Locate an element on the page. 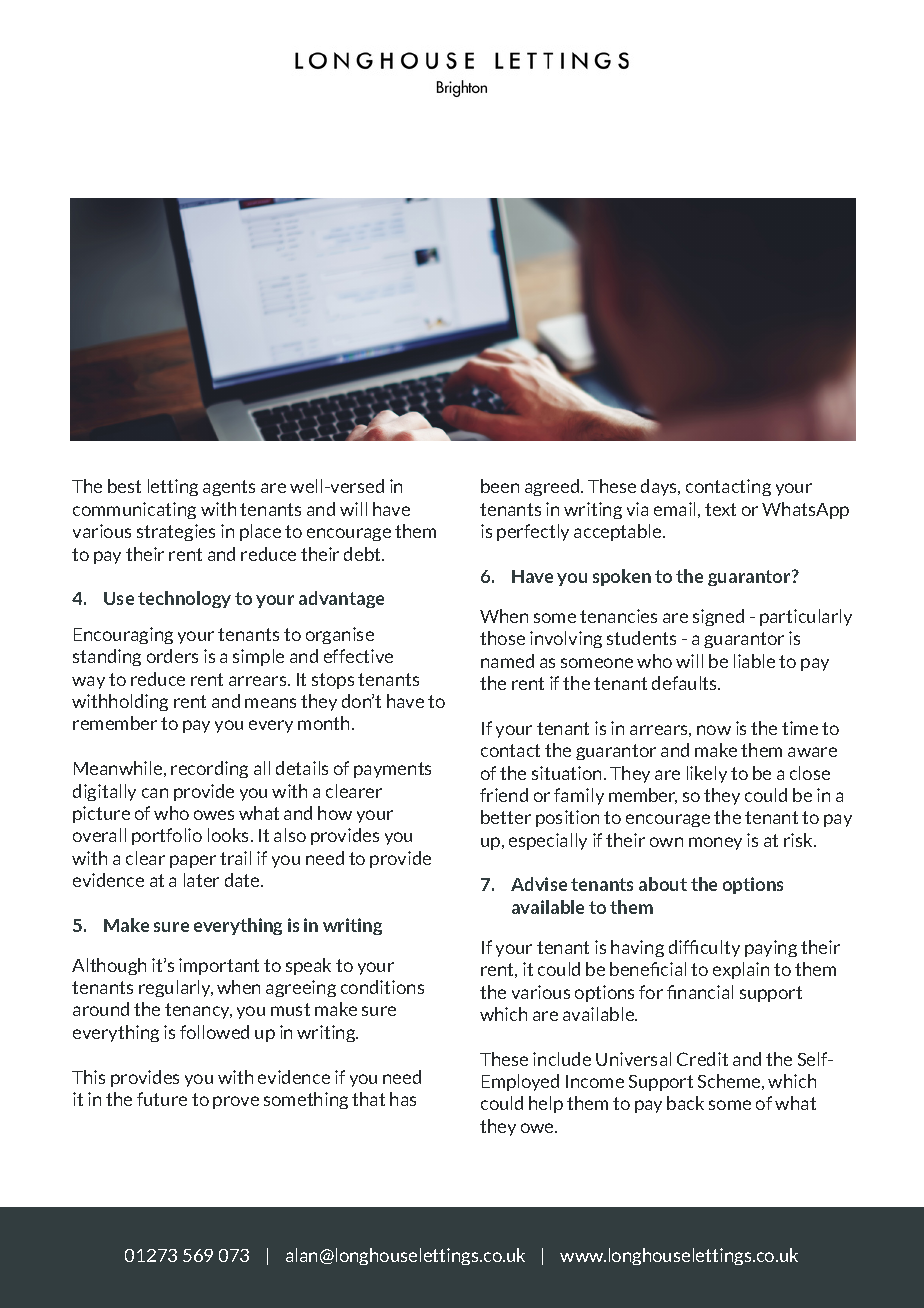 The width and height of the page is (924, 1308). future is located at coordinates (162, 1099).
